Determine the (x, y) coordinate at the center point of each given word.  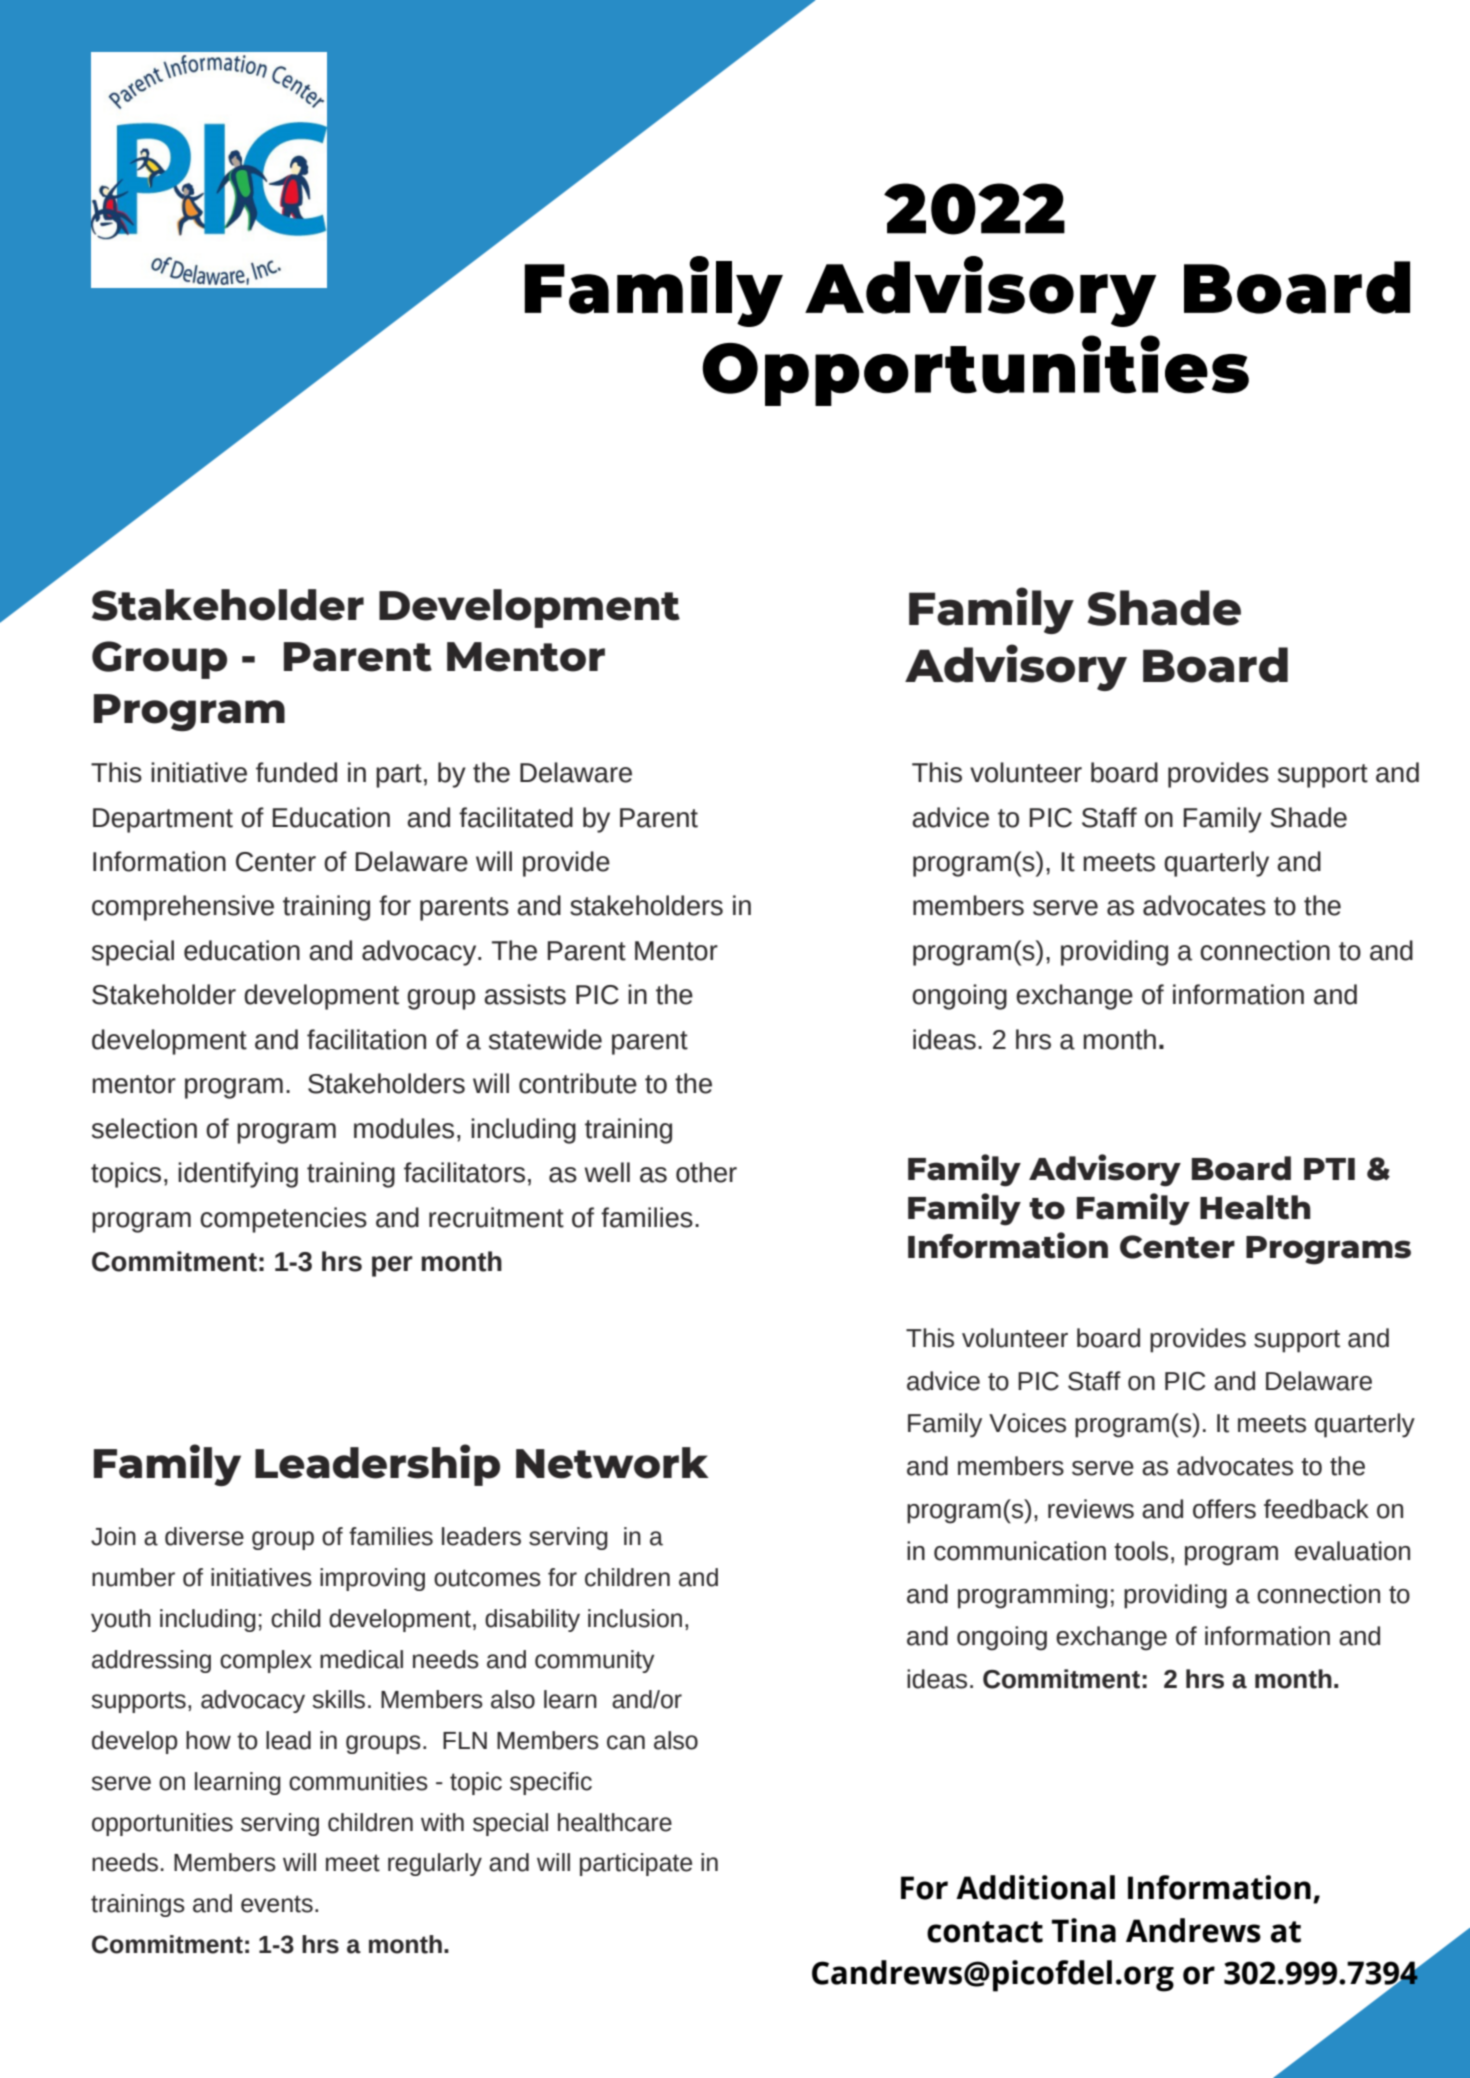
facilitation (366, 1039)
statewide (545, 1039)
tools (1141, 1551)
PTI (1329, 1169)
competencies (283, 1220)
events (277, 1904)
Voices (1027, 1423)
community (595, 1661)
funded (296, 772)
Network (612, 1463)
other (706, 1172)
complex (266, 1661)
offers (1224, 1509)
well (607, 1172)
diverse (204, 1536)
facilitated (516, 817)
